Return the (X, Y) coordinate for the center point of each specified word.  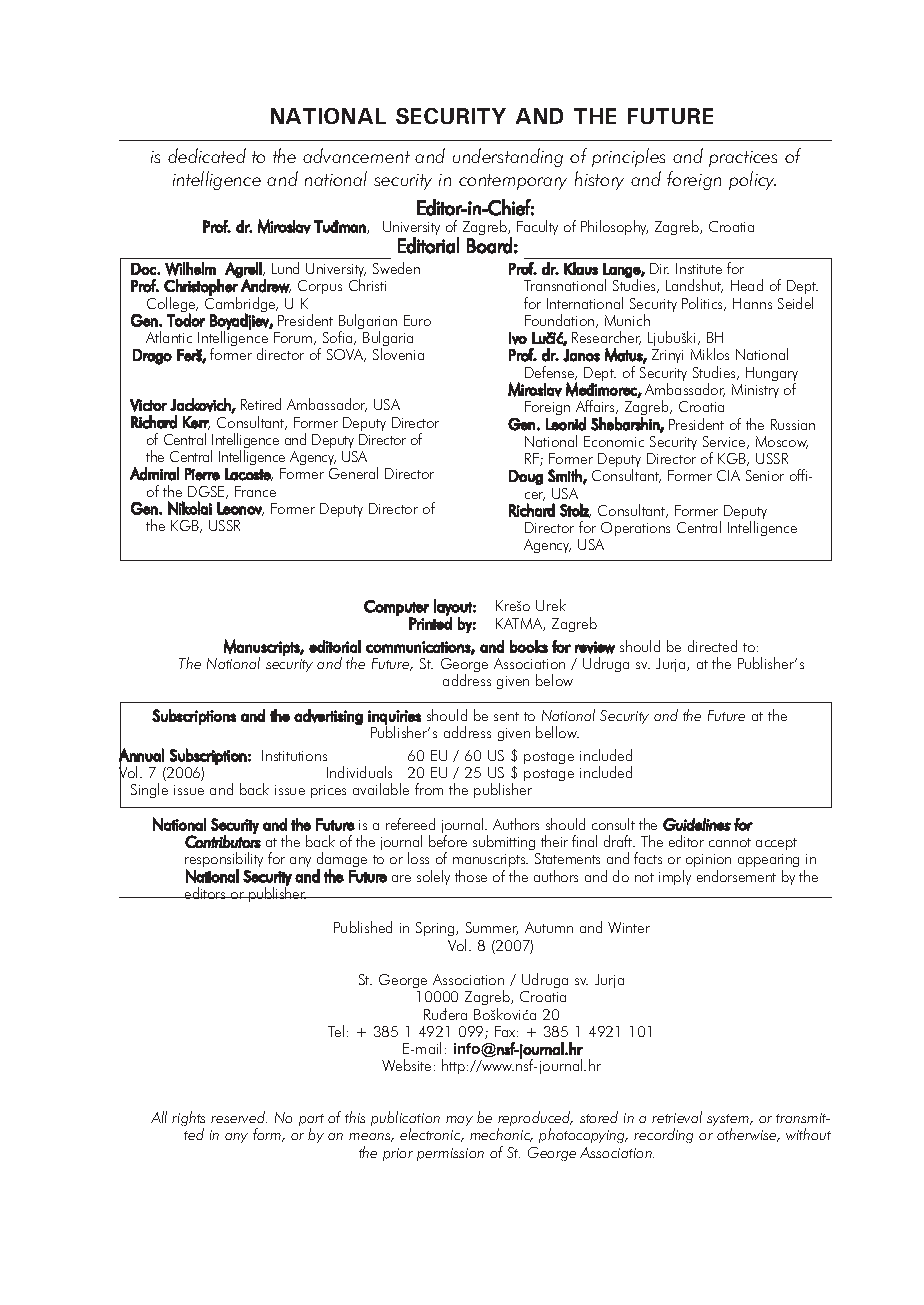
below (554, 680)
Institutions (294, 755)
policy (752, 180)
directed (712, 646)
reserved (239, 1117)
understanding (508, 157)
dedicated (207, 155)
